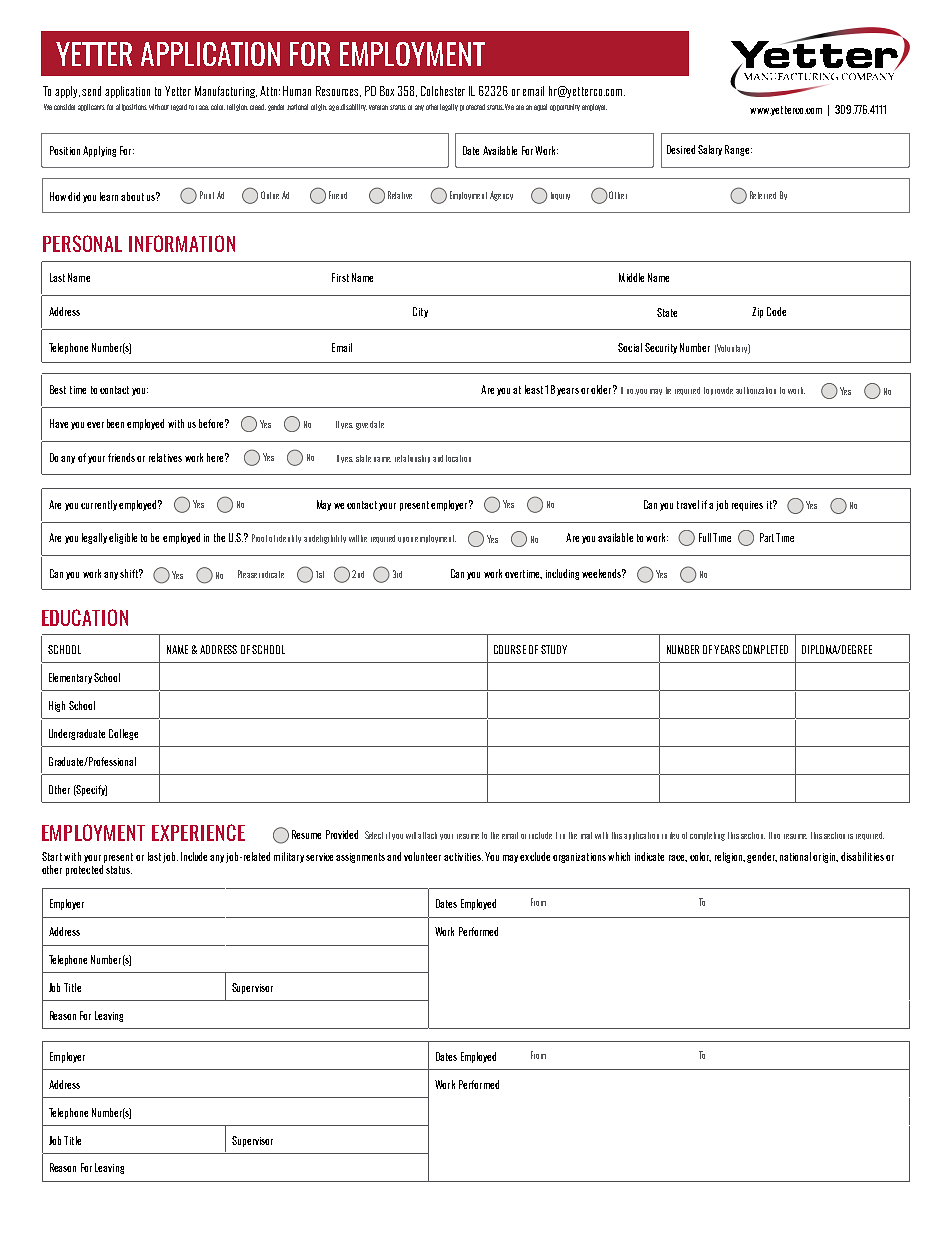 The height and width of the page is (1233, 952). Describe the element at coordinates (198, 832) in the page. I see `EXPERIENCE` at that location.
